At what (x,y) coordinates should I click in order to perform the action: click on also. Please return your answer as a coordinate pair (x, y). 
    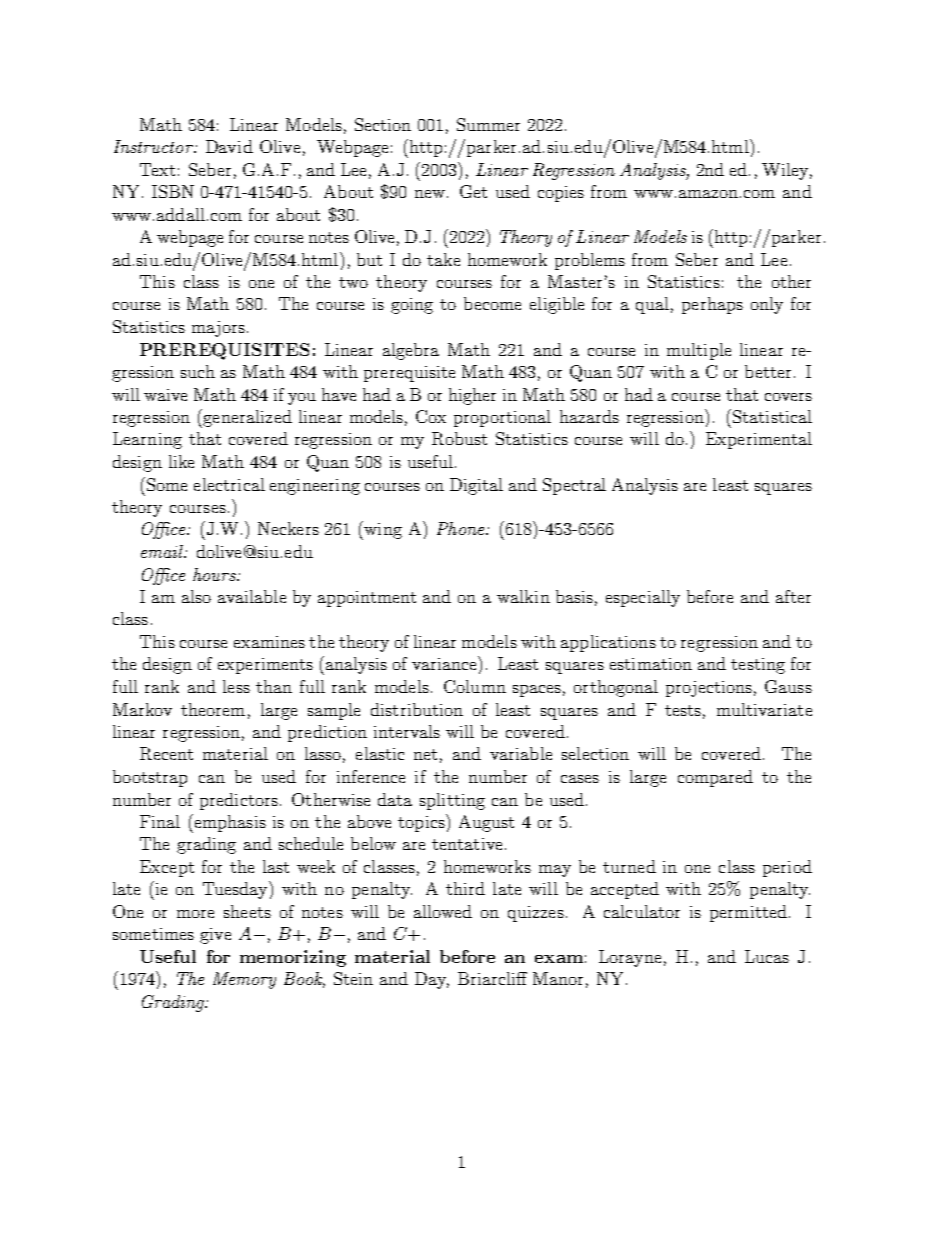
    Looking at the image, I should click on (196, 596).
